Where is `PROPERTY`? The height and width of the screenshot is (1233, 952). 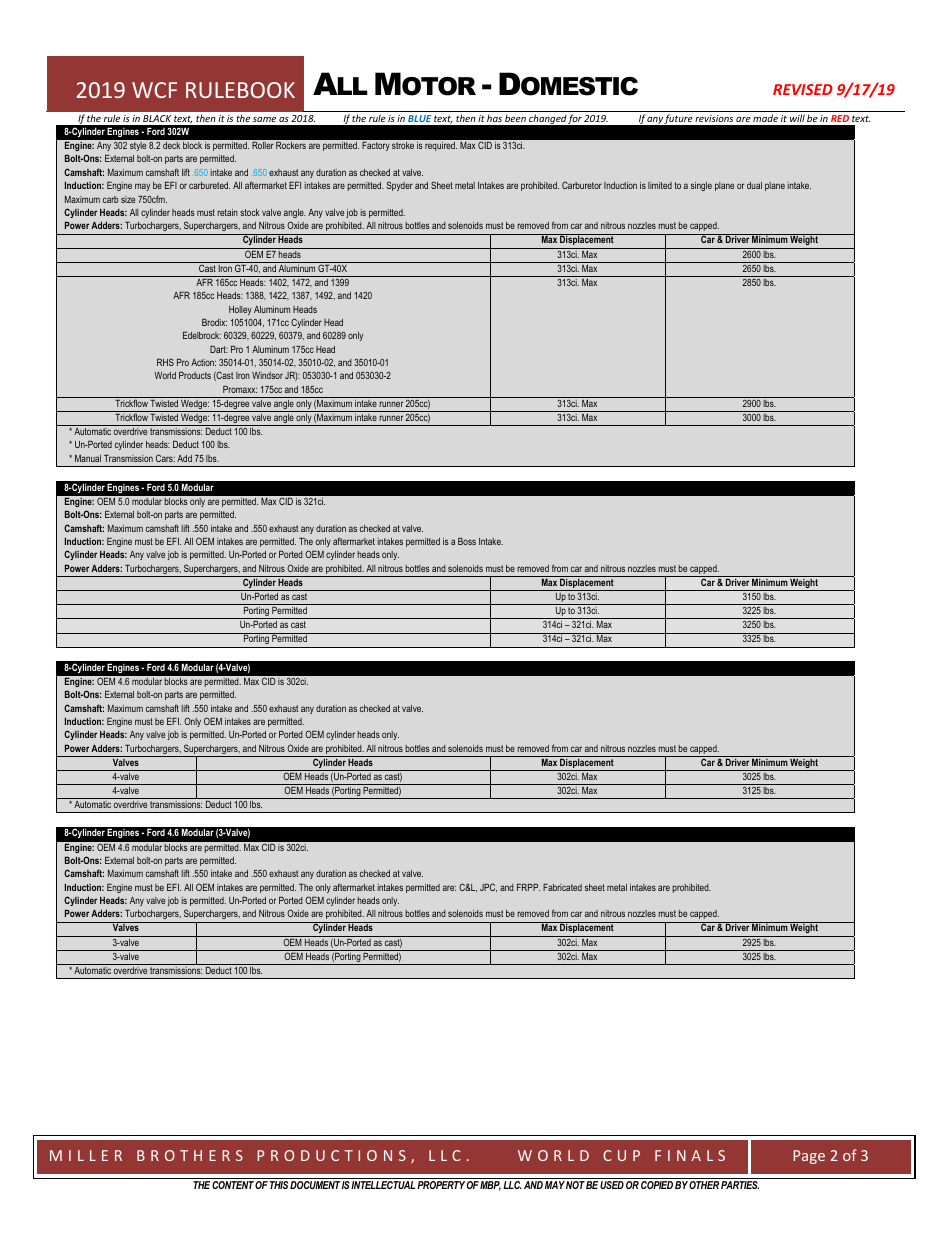
PROPERTY is located at coordinates (441, 1185).
